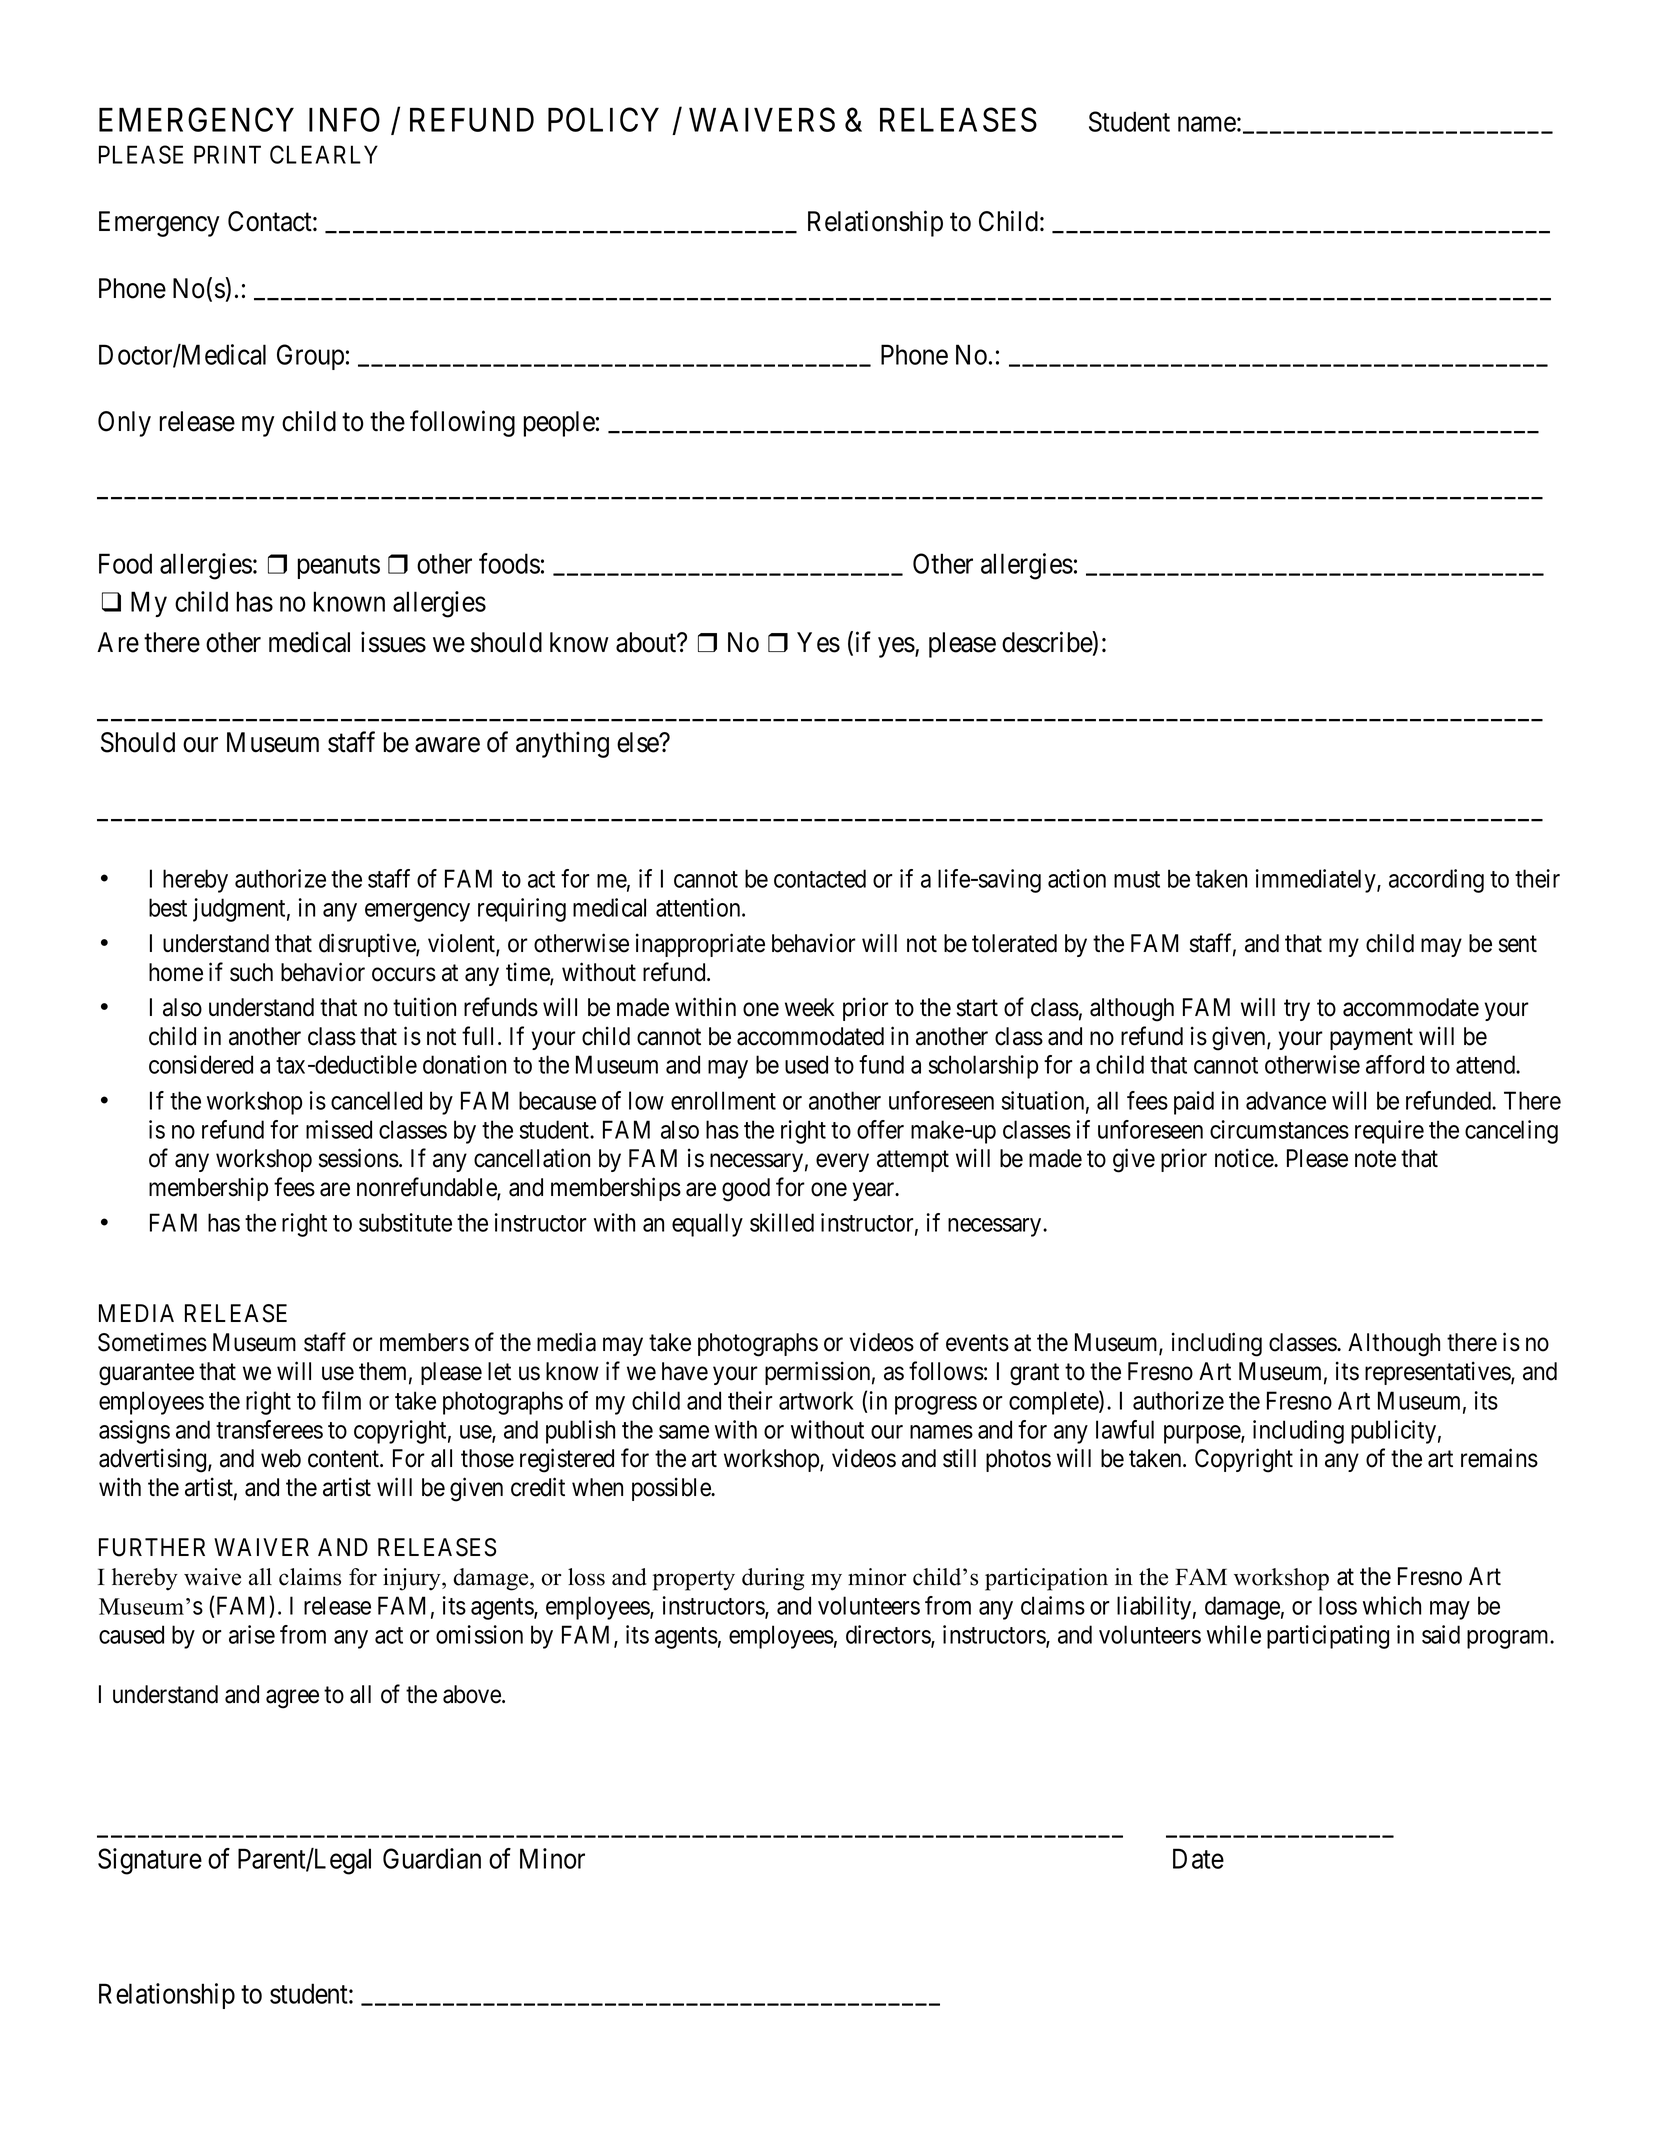 The image size is (1656, 2143). What do you see at coordinates (603, 120) in the document?
I see `POLICY` at bounding box center [603, 120].
